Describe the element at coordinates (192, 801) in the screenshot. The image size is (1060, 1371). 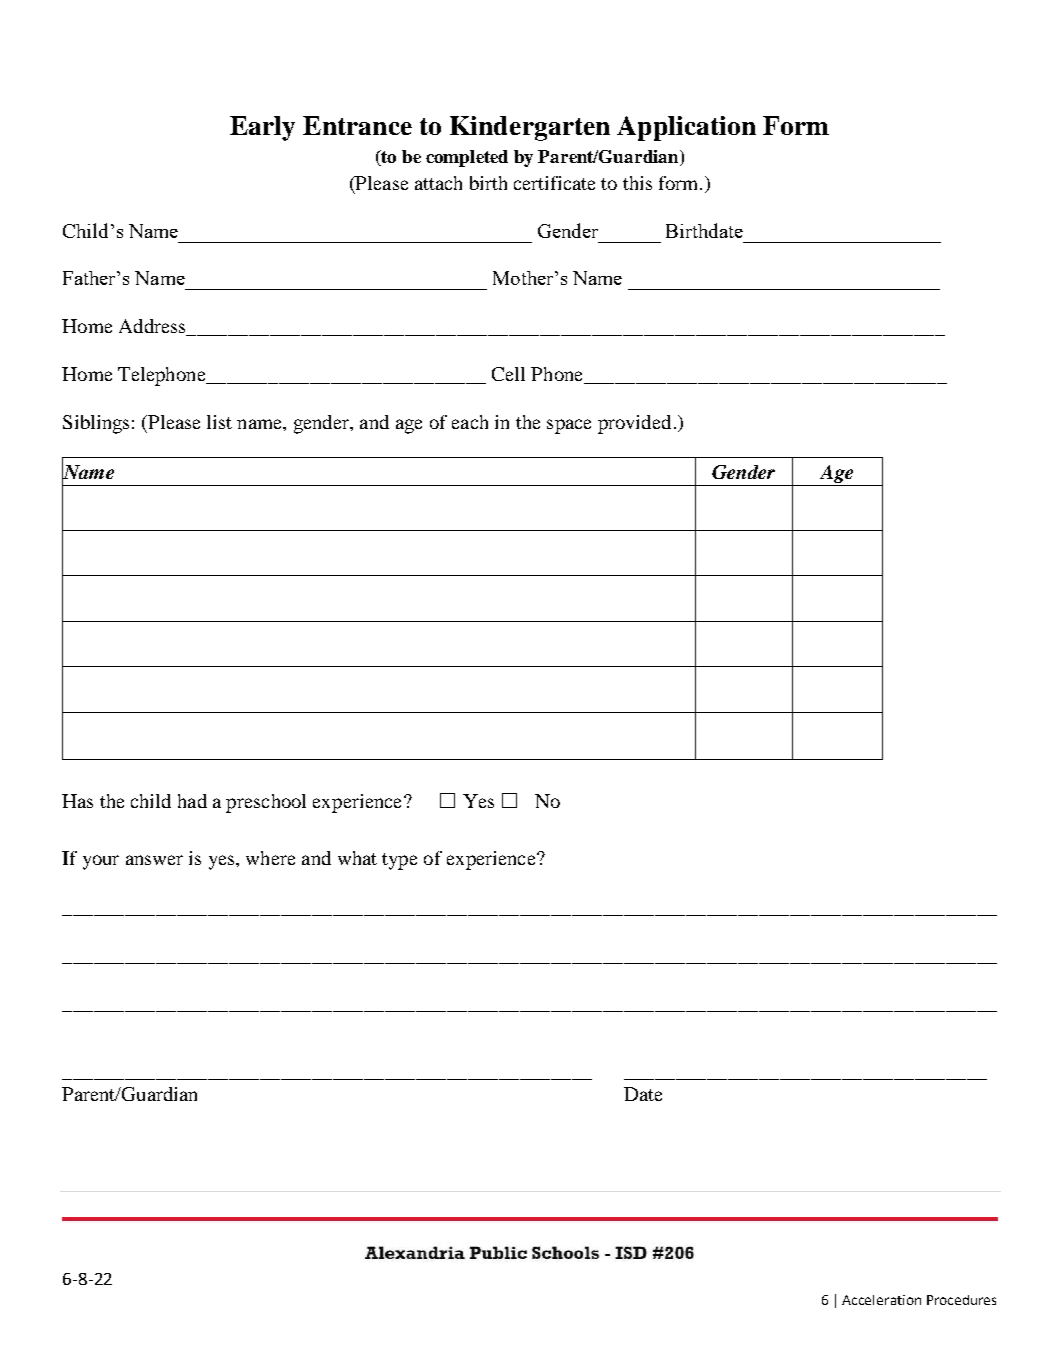
I see `had` at that location.
